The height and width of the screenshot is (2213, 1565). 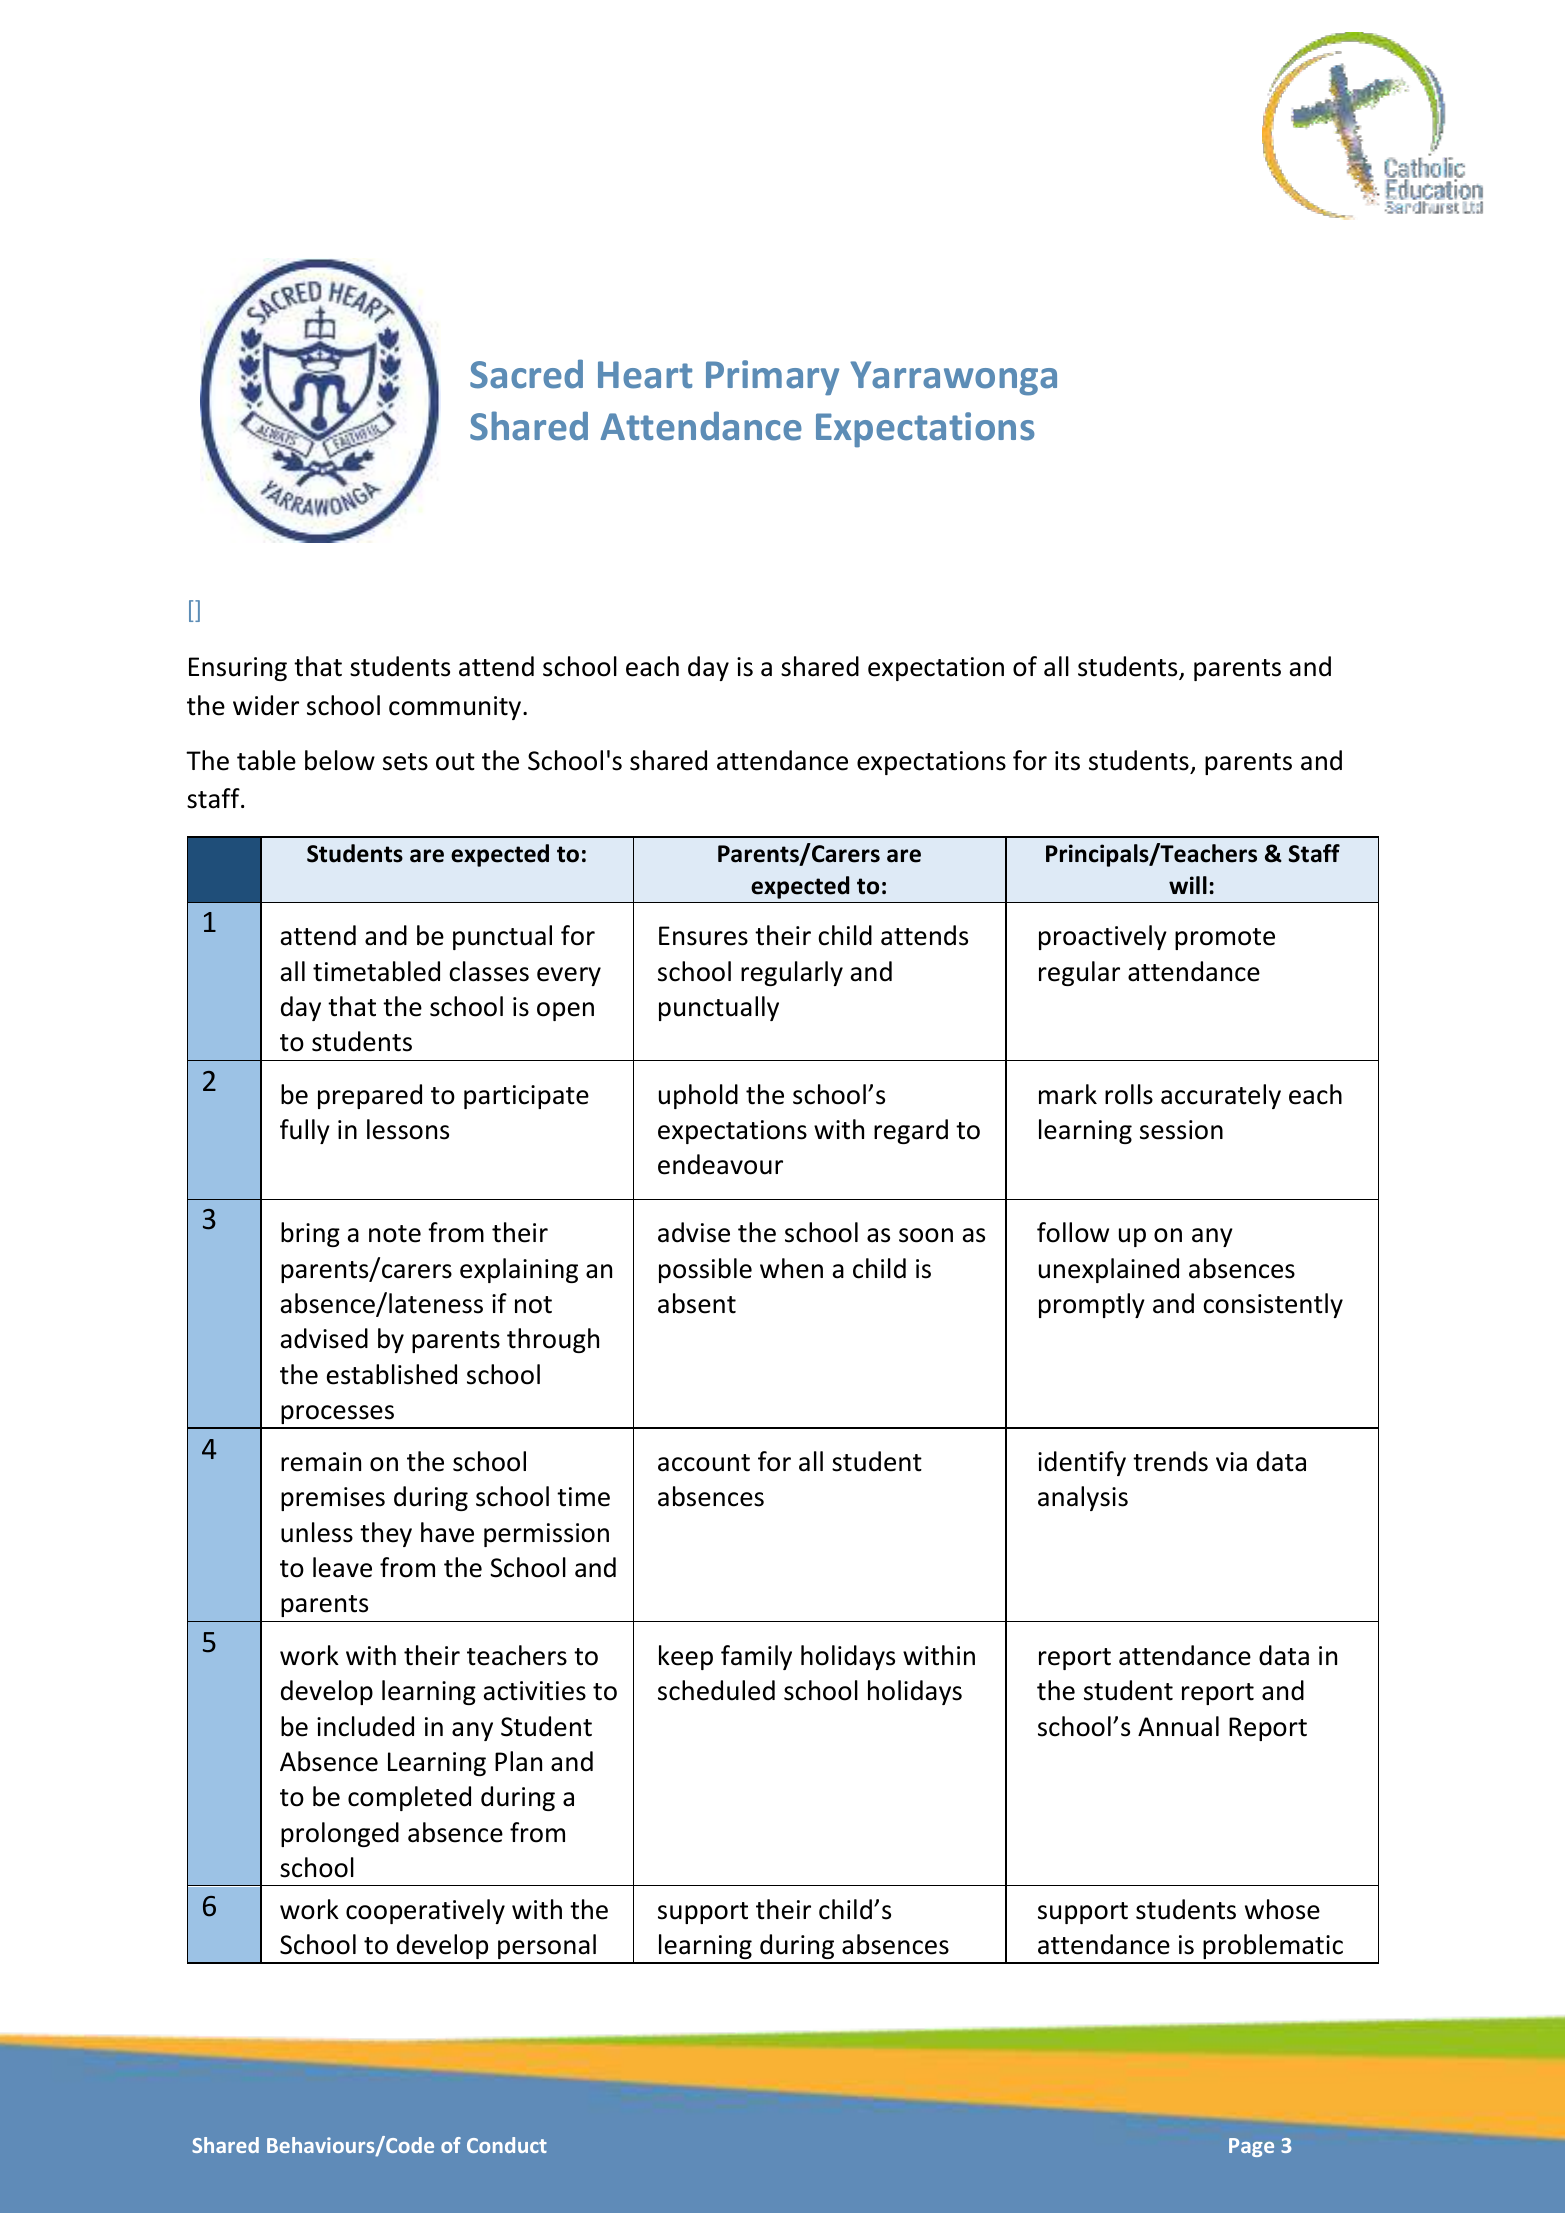 I want to click on they, so click(x=386, y=1534).
